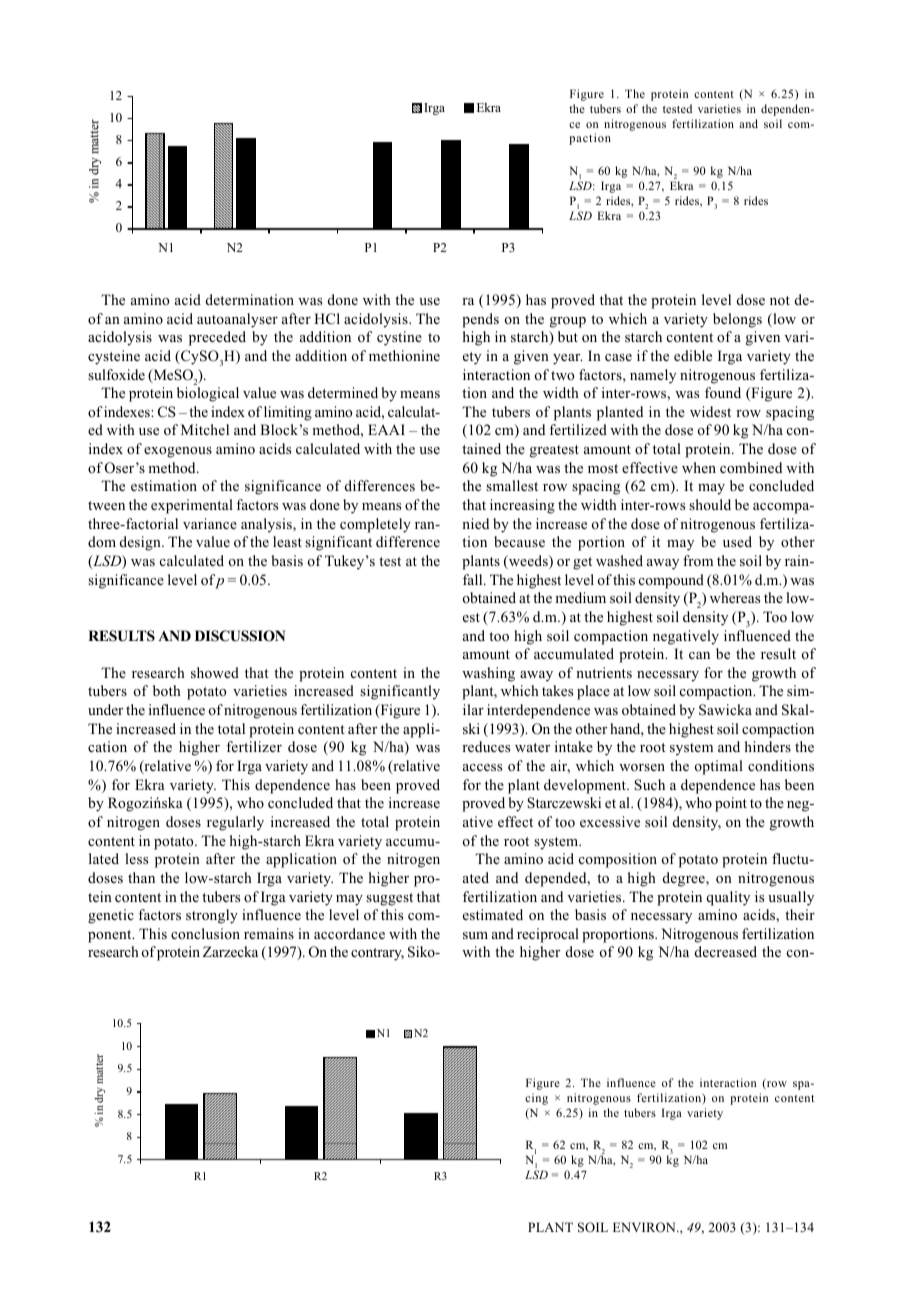 The image size is (924, 1308). What do you see at coordinates (645, 1227) in the page?
I see `ENVIRON` at bounding box center [645, 1227].
